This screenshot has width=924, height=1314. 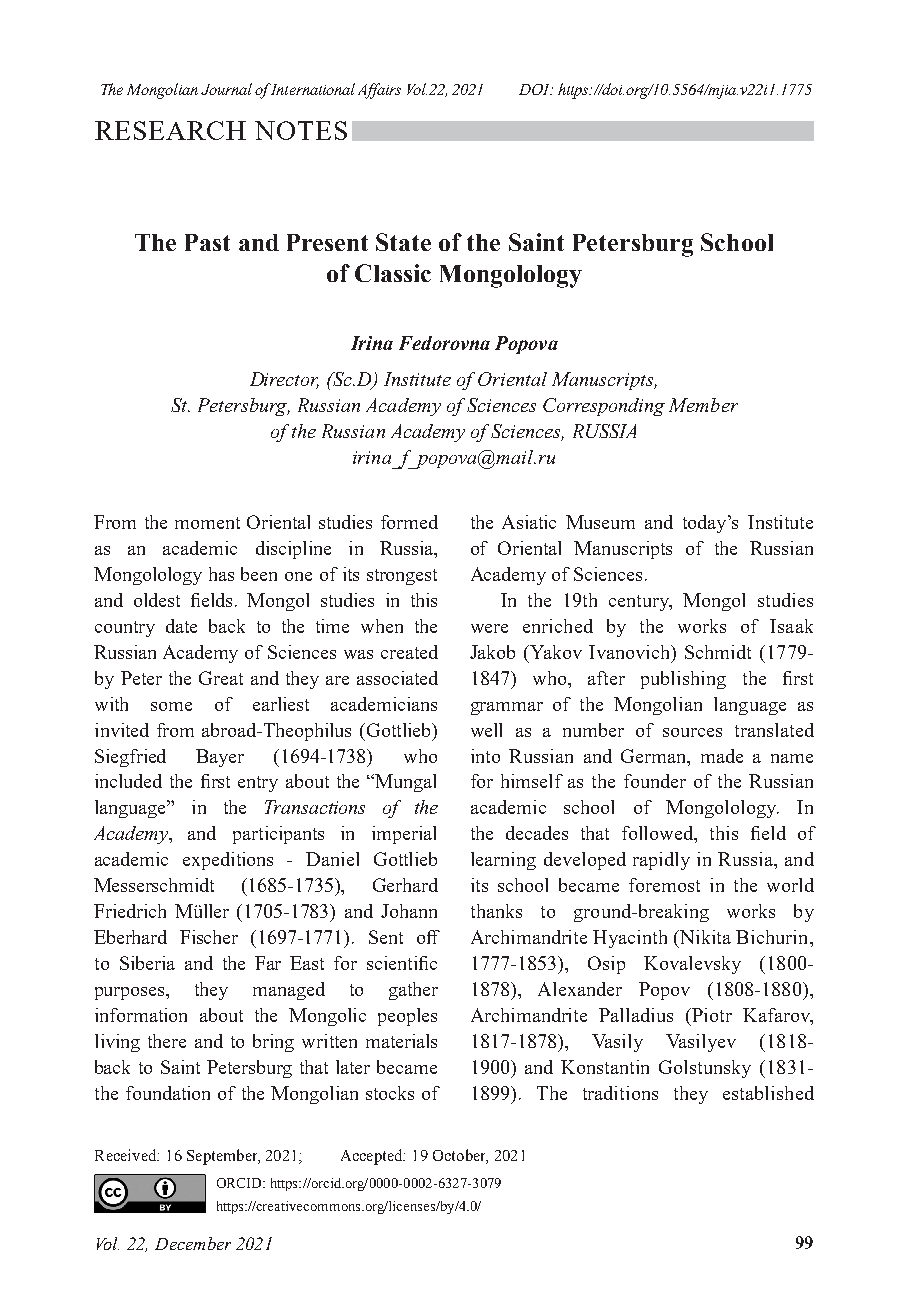 What do you see at coordinates (170, 130) in the screenshot?
I see `RESEARCH` at bounding box center [170, 130].
